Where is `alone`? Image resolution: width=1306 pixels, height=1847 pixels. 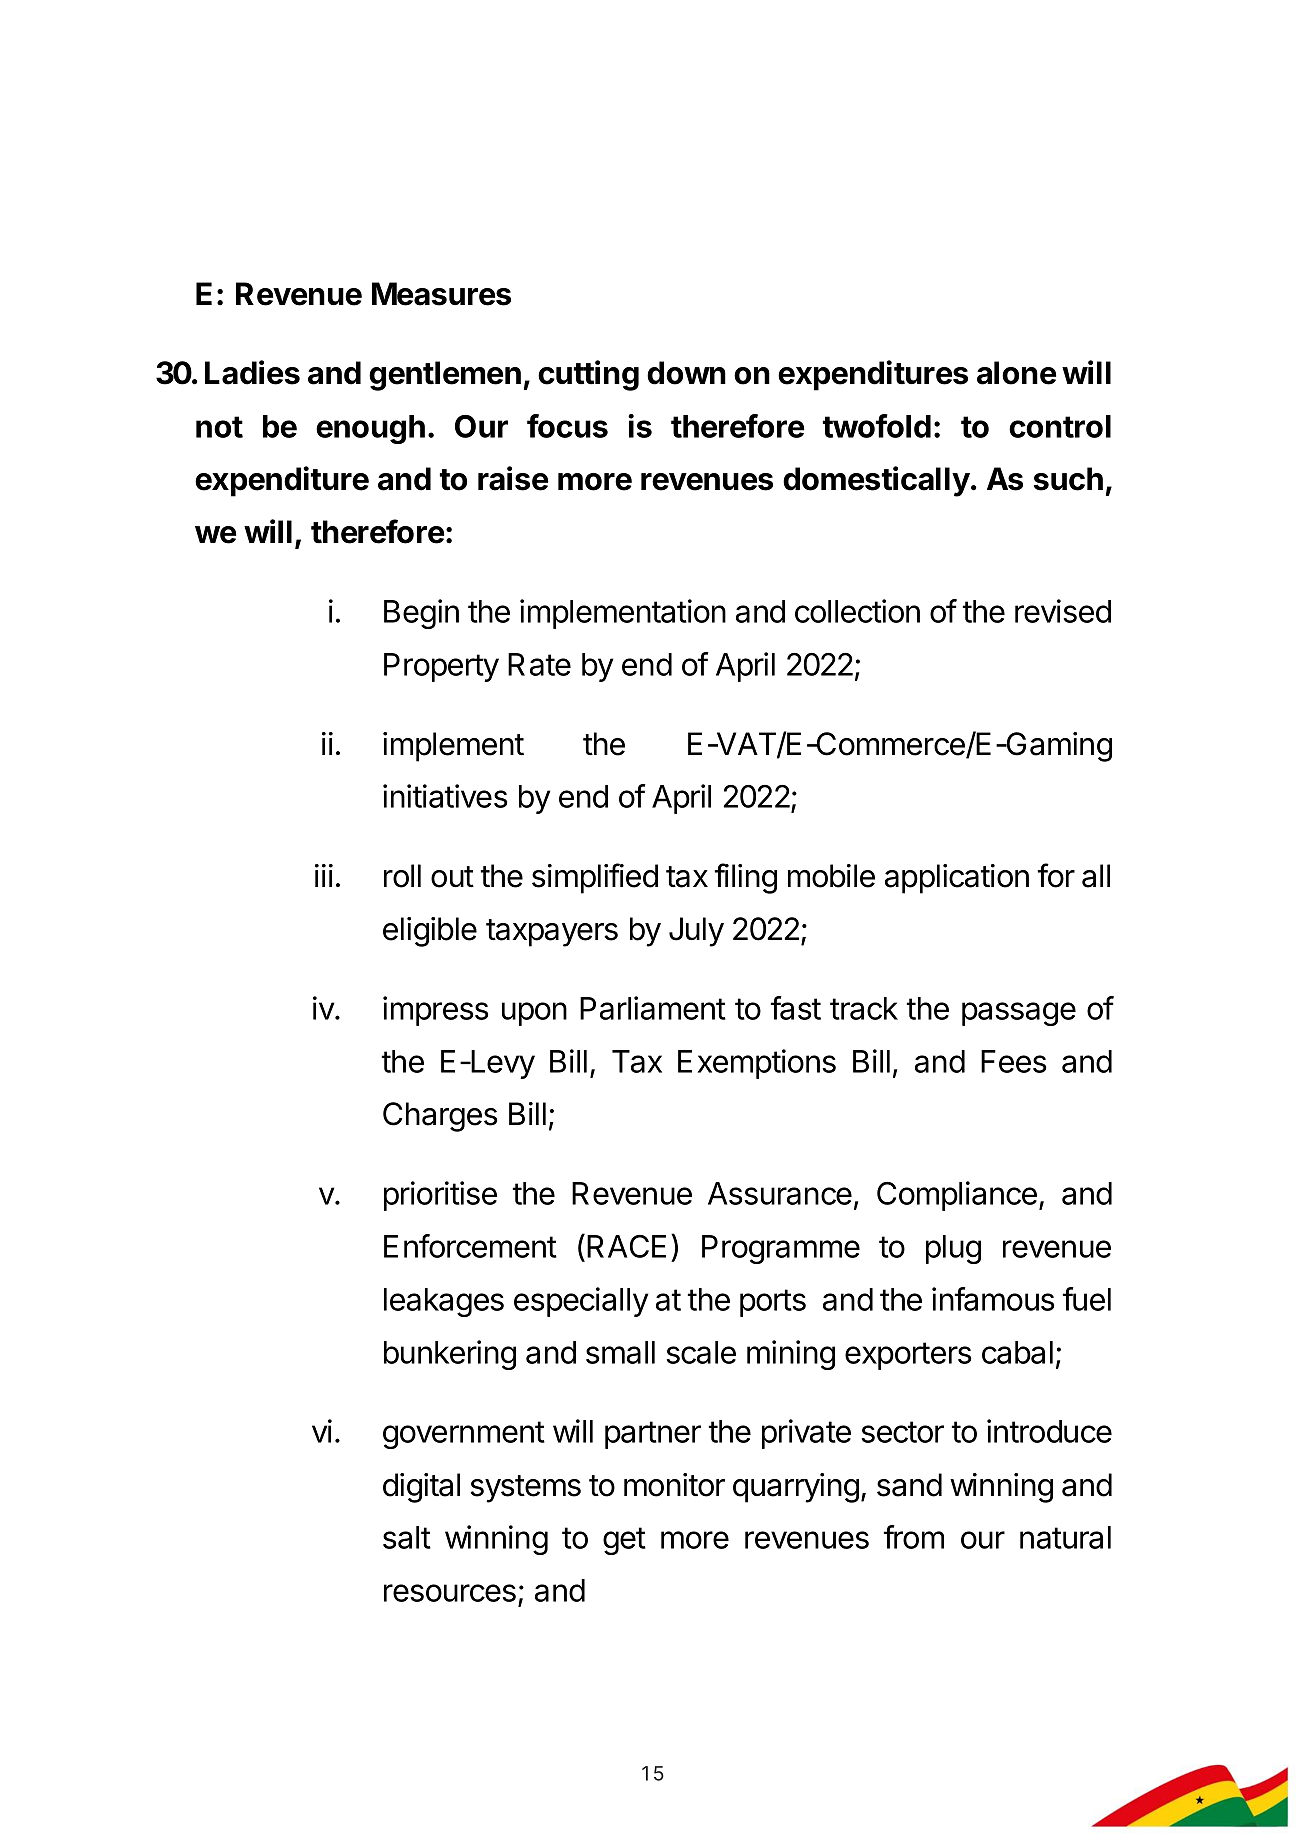
alone is located at coordinates (1016, 373).
